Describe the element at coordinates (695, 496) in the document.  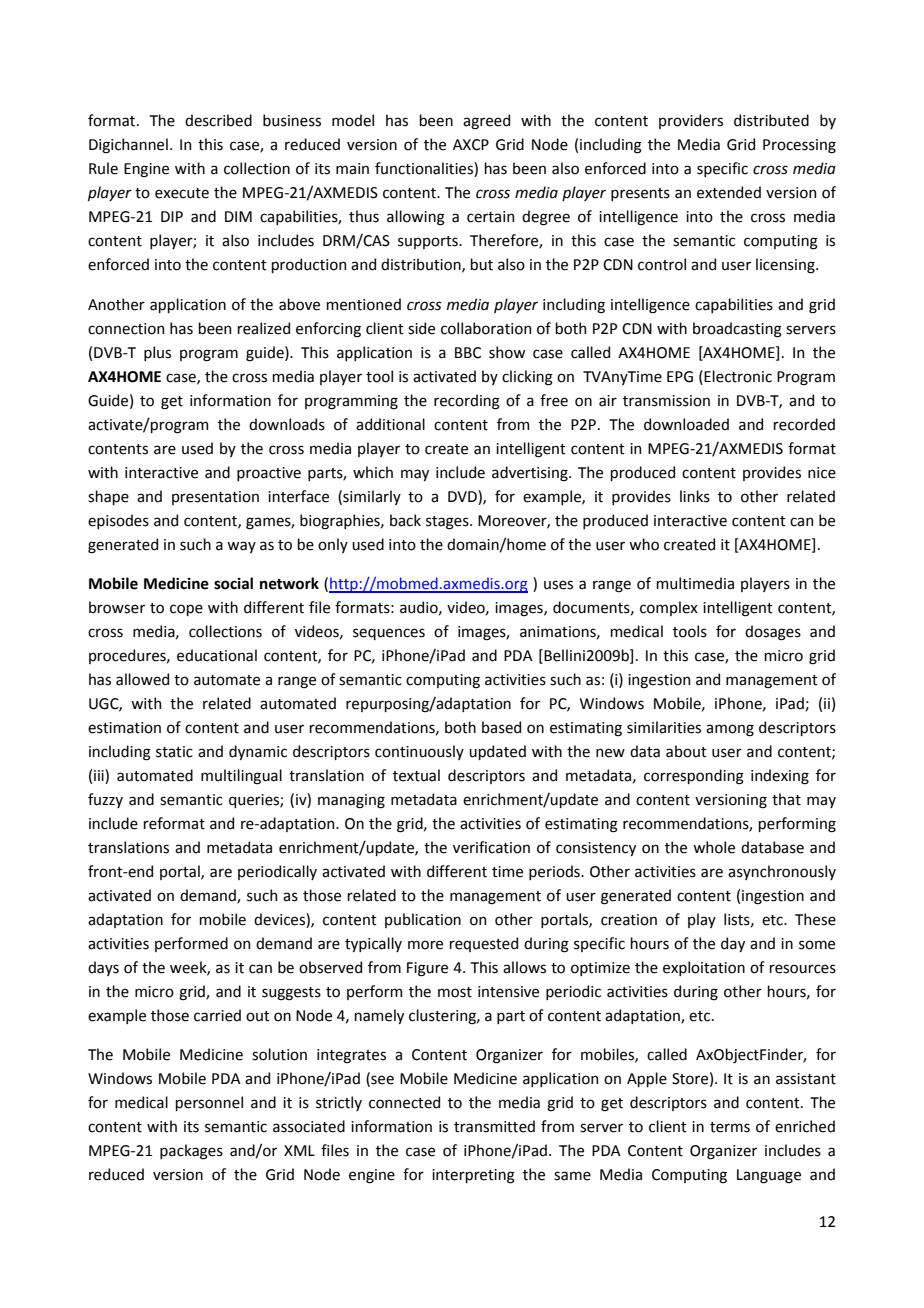
I see `links` at that location.
